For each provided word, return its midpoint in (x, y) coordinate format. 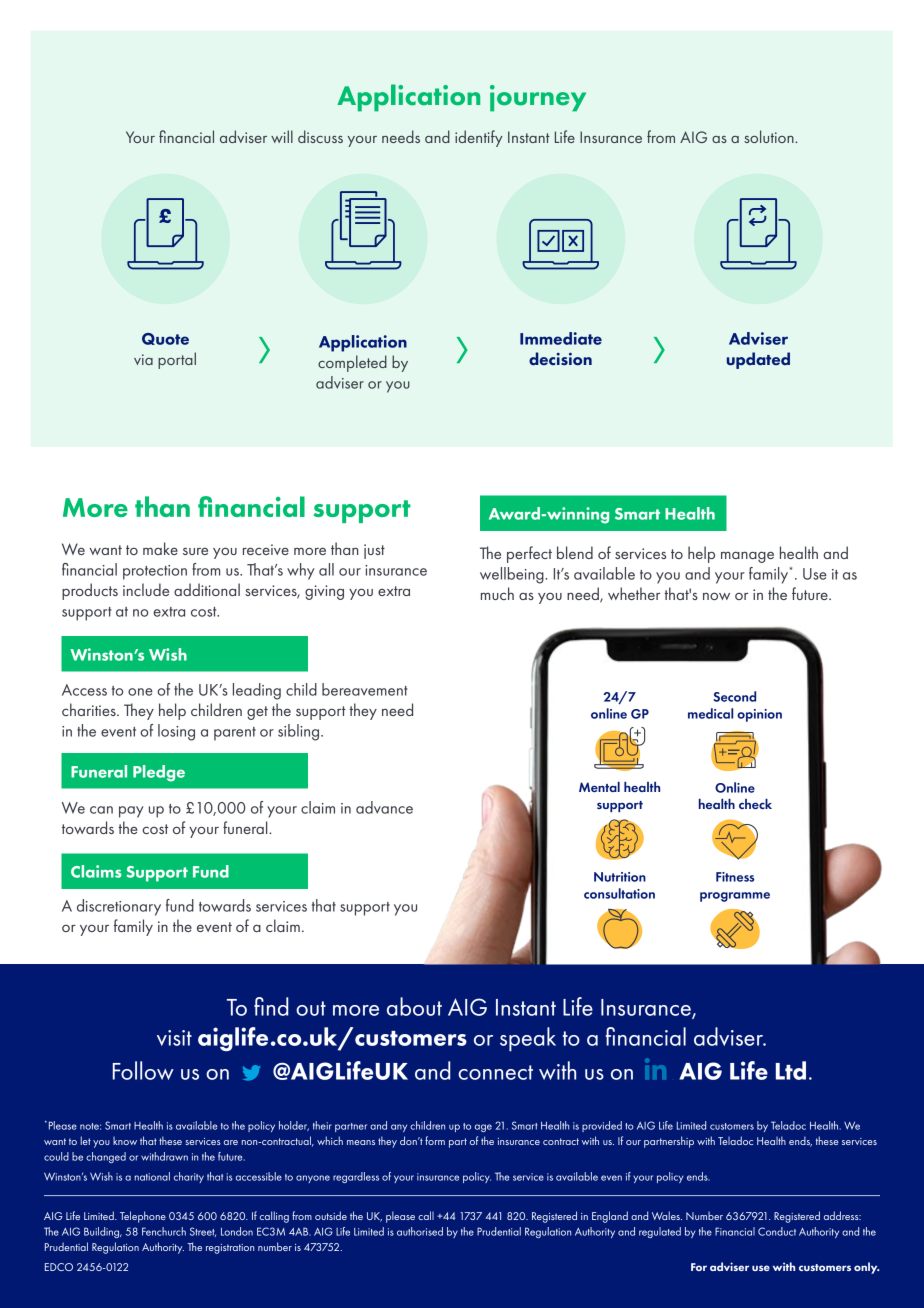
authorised (420, 1231)
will (282, 136)
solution (770, 136)
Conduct (777, 1231)
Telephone (143, 1217)
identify (479, 138)
